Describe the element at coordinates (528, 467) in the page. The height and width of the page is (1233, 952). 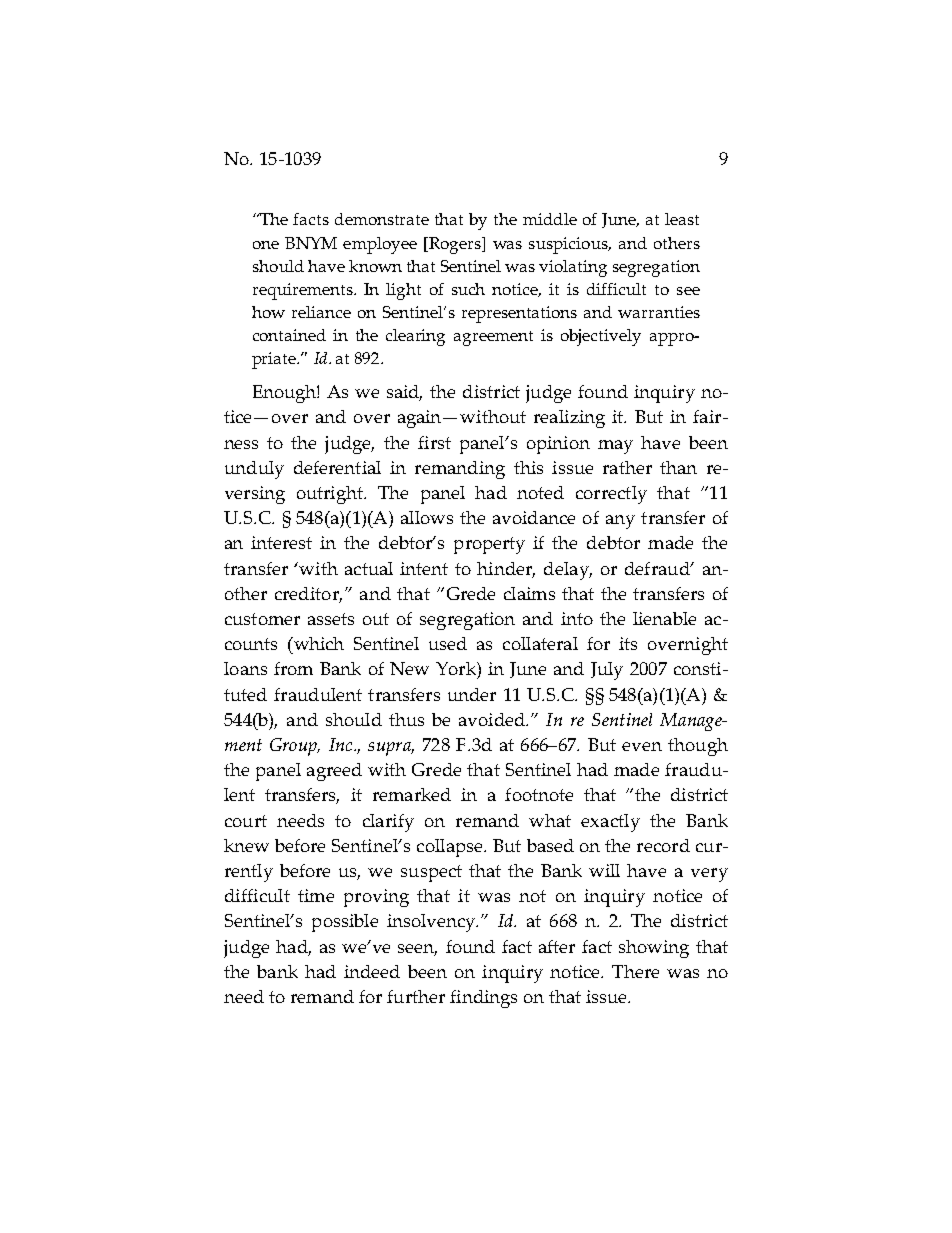
I see `this` at that location.
